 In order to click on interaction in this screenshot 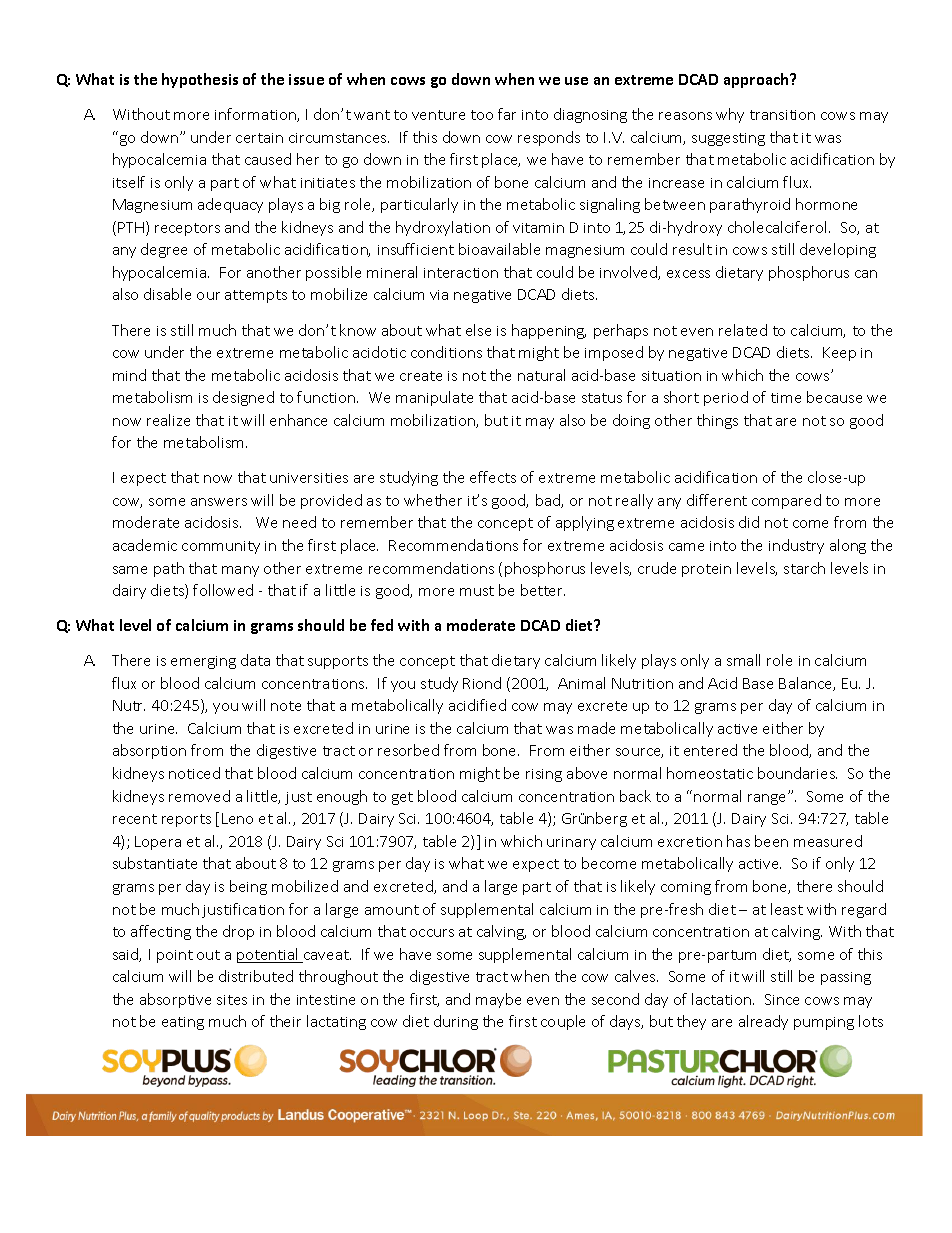, I will do `click(461, 273)`.
